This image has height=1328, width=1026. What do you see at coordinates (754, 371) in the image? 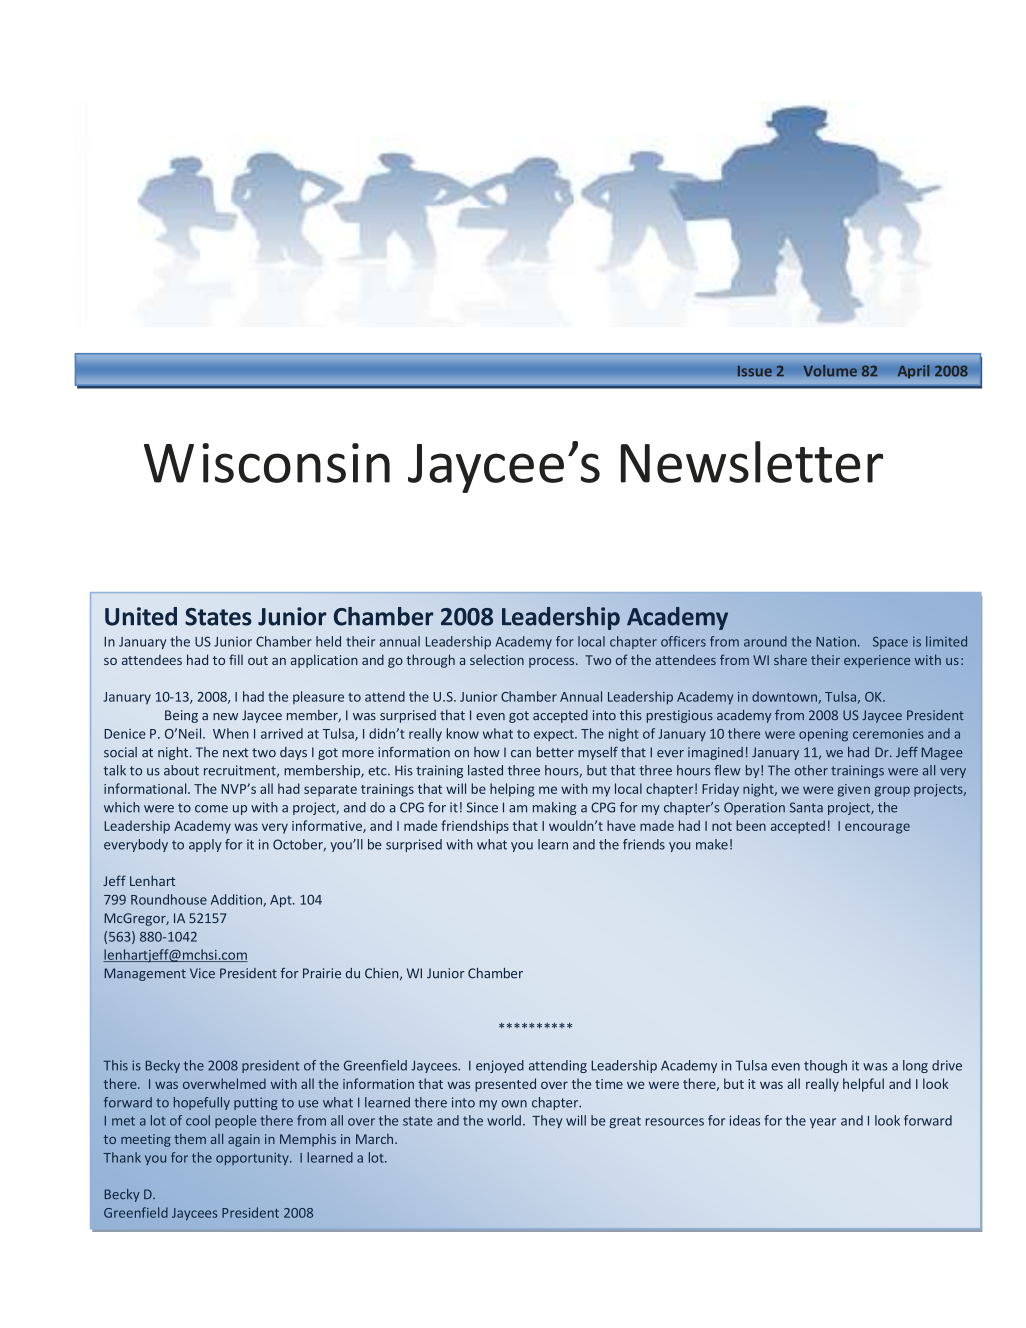
I see `Issue` at bounding box center [754, 371].
